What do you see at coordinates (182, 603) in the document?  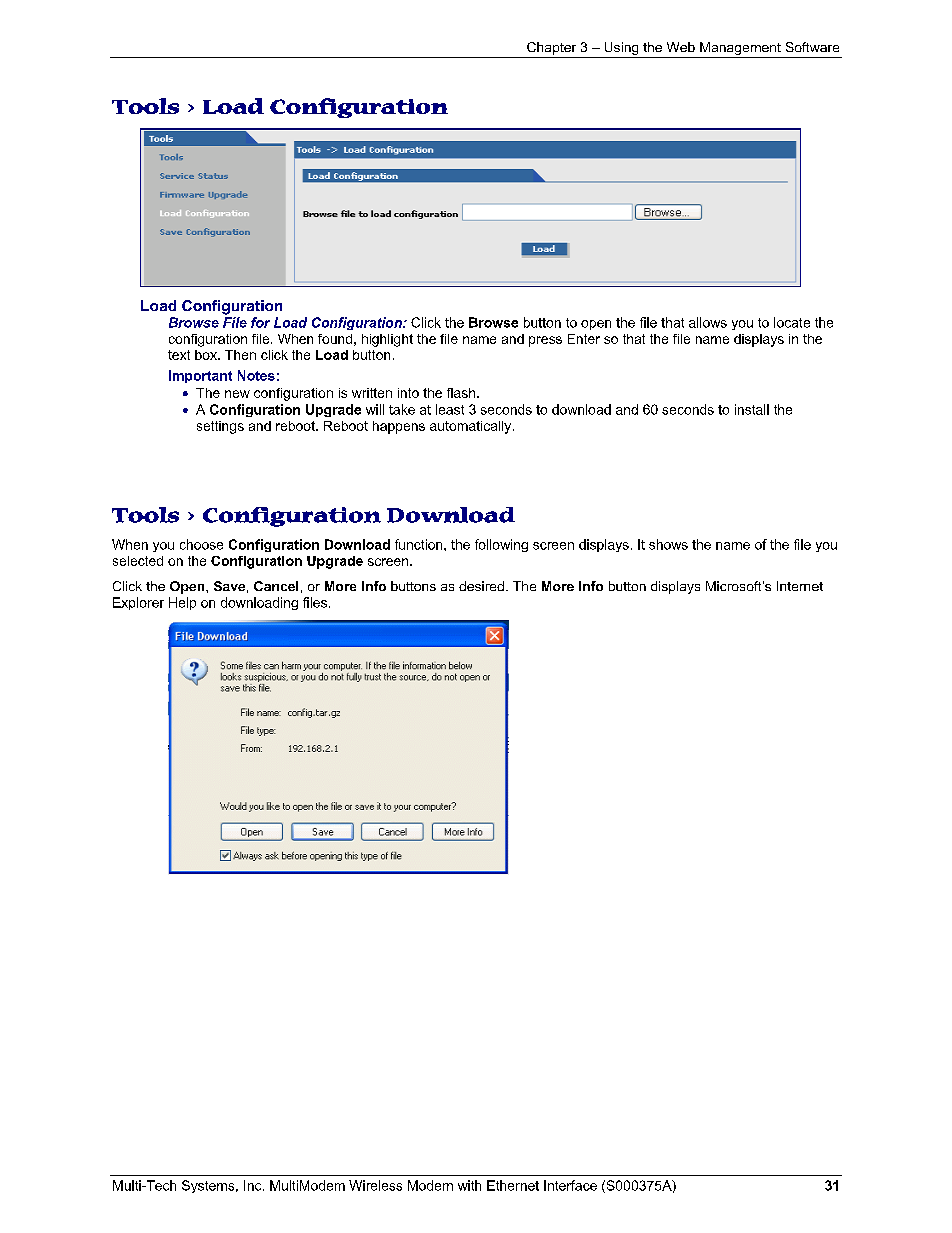 I see `Help` at bounding box center [182, 603].
